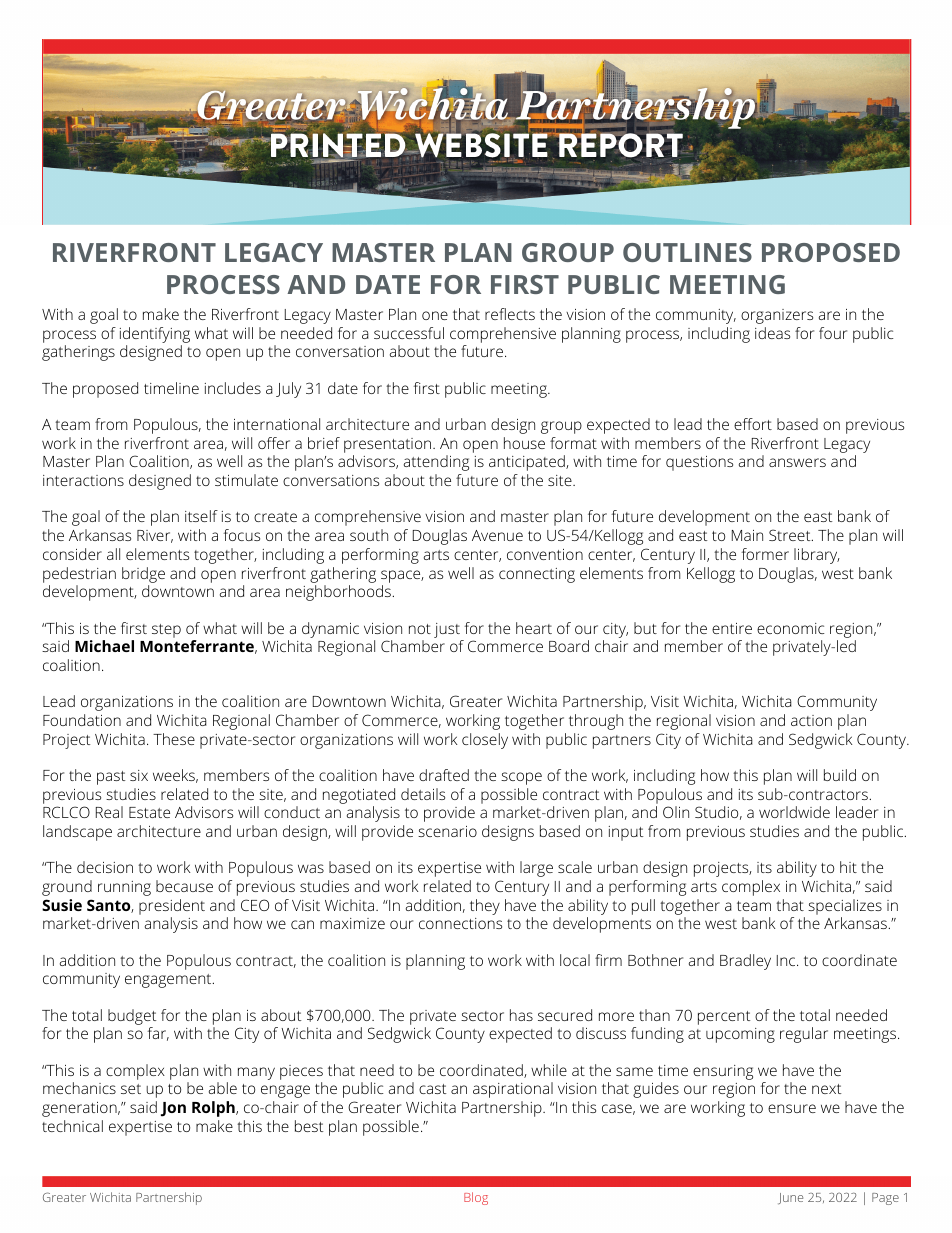 The height and width of the screenshot is (1233, 952). I want to click on reflects, so click(510, 314).
